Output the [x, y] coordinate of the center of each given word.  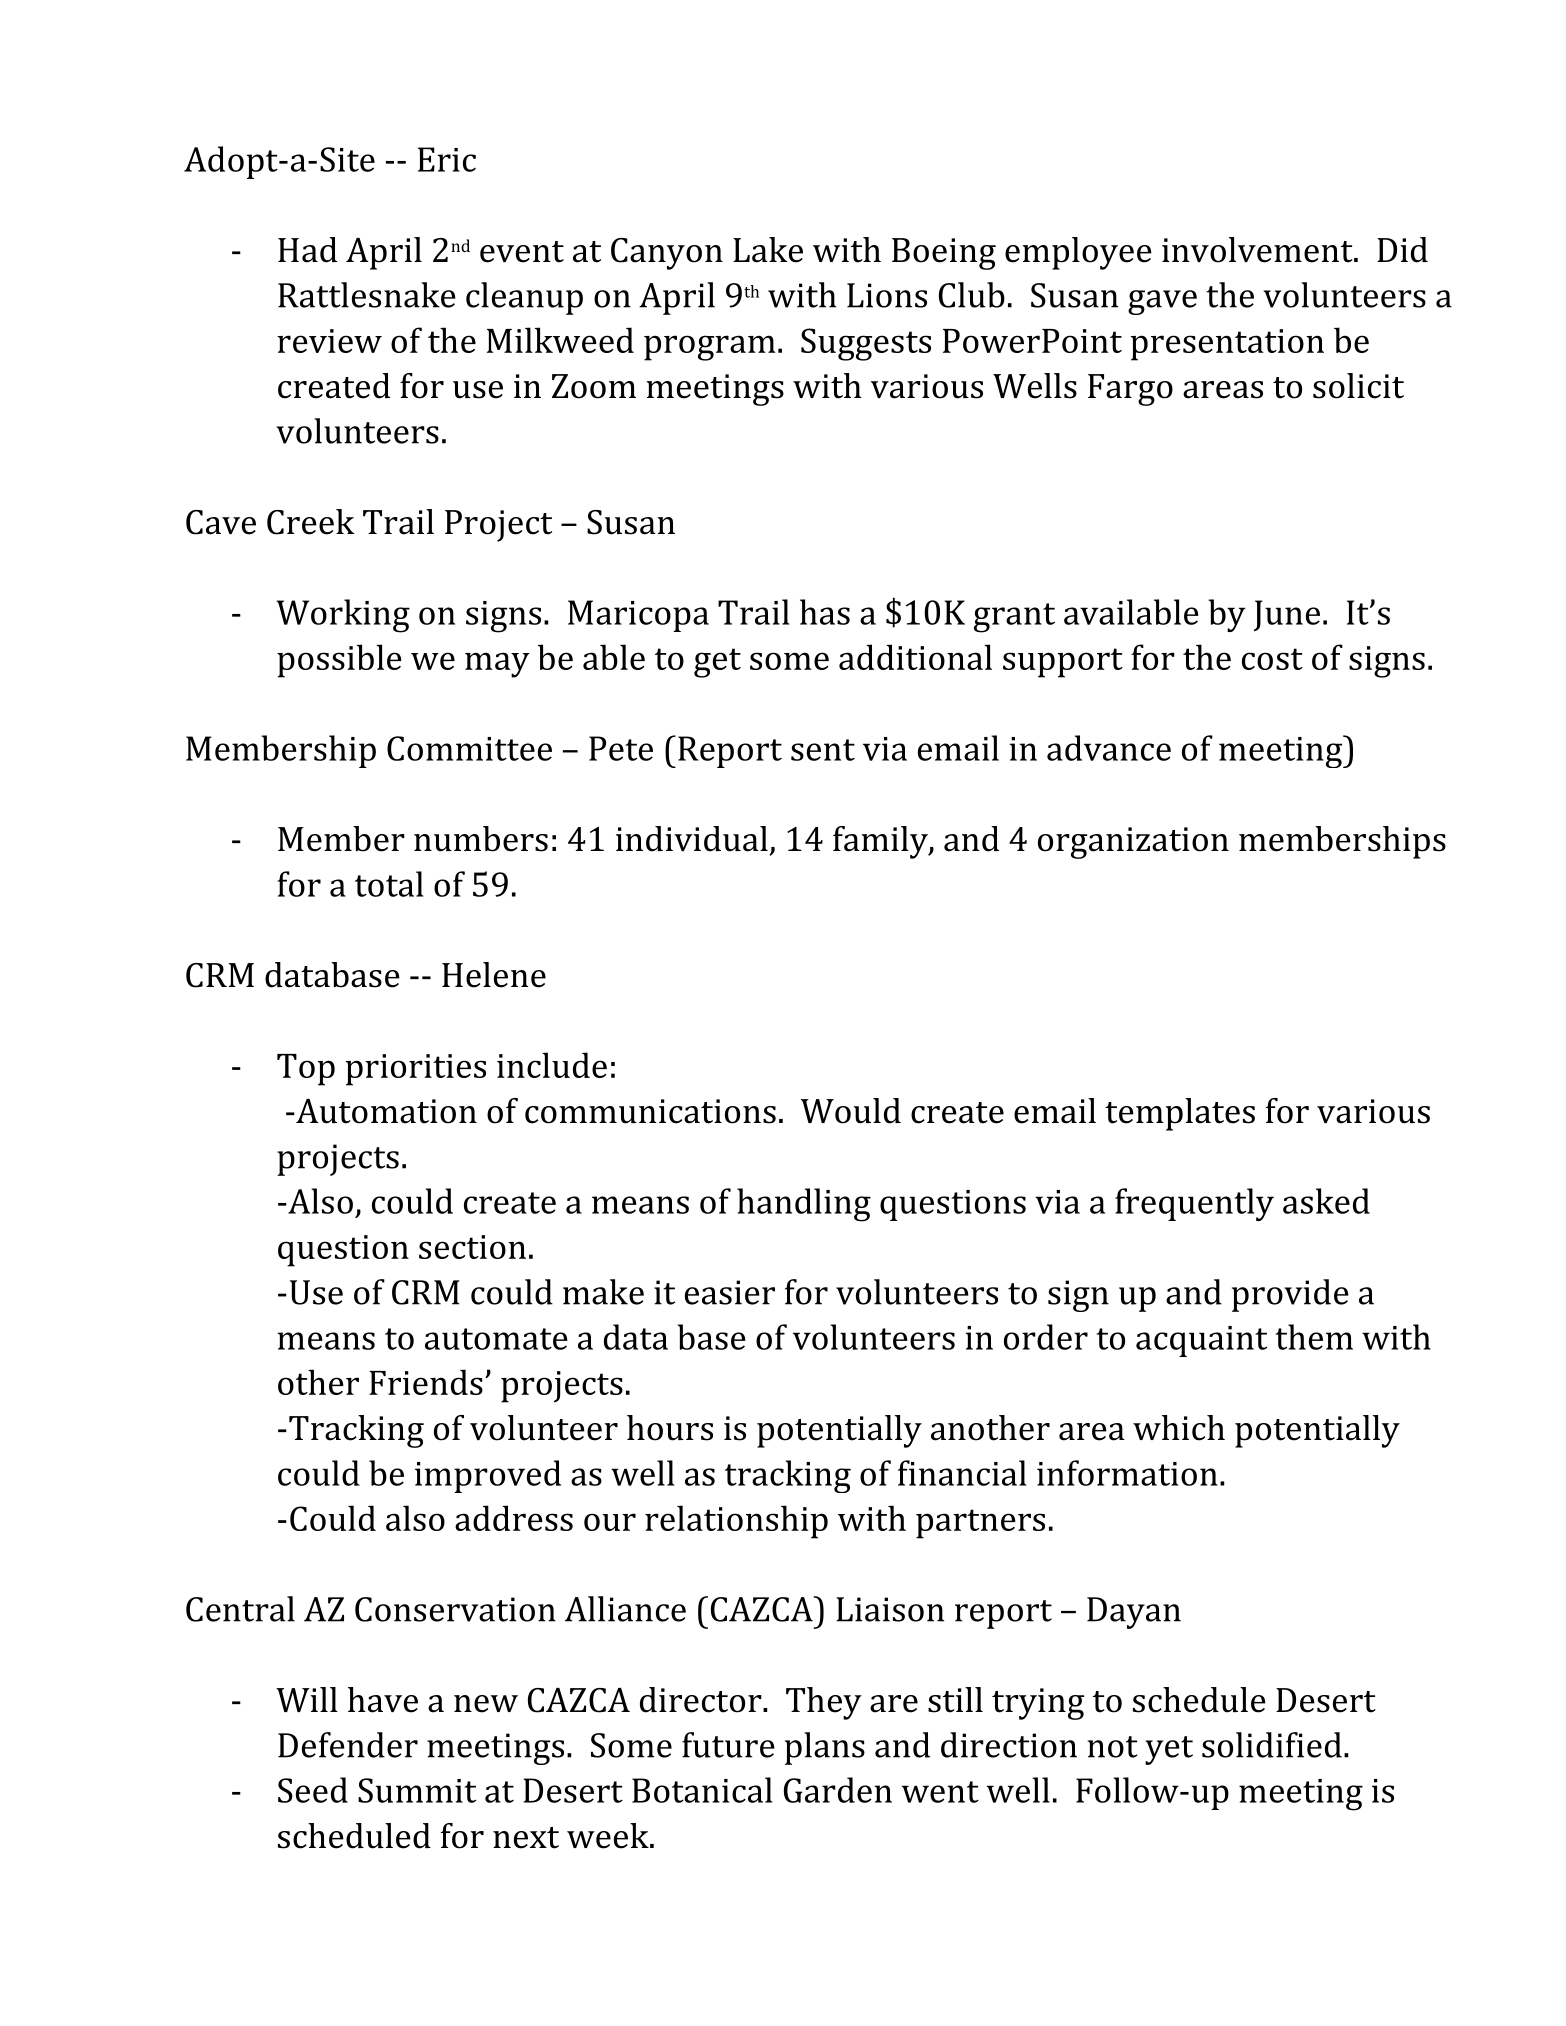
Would [851, 1111]
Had [307, 250]
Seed [313, 1790]
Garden [838, 1790]
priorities [415, 1070]
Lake [768, 250]
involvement [1257, 250]
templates [1180, 1114]
